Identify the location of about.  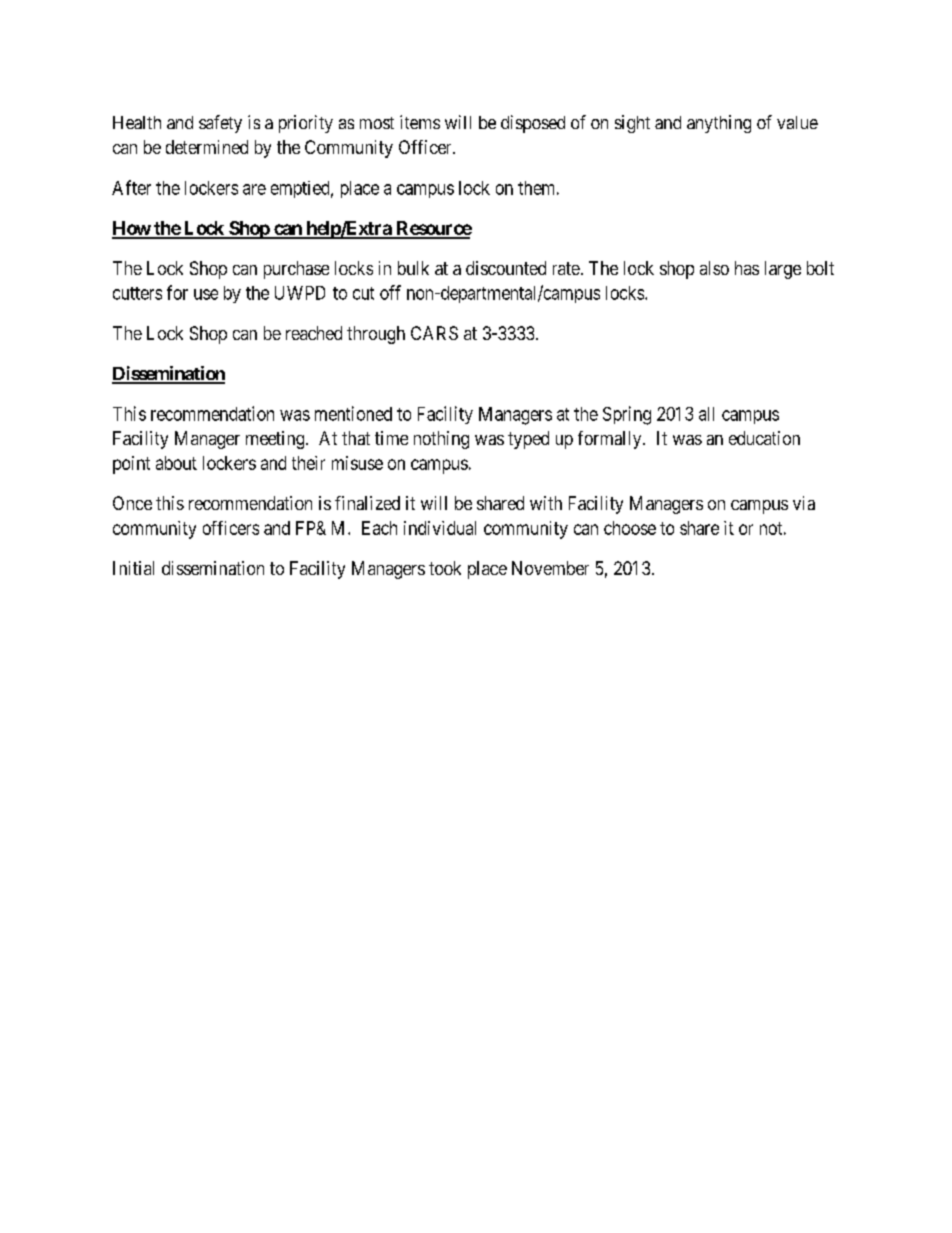
(176, 463).
